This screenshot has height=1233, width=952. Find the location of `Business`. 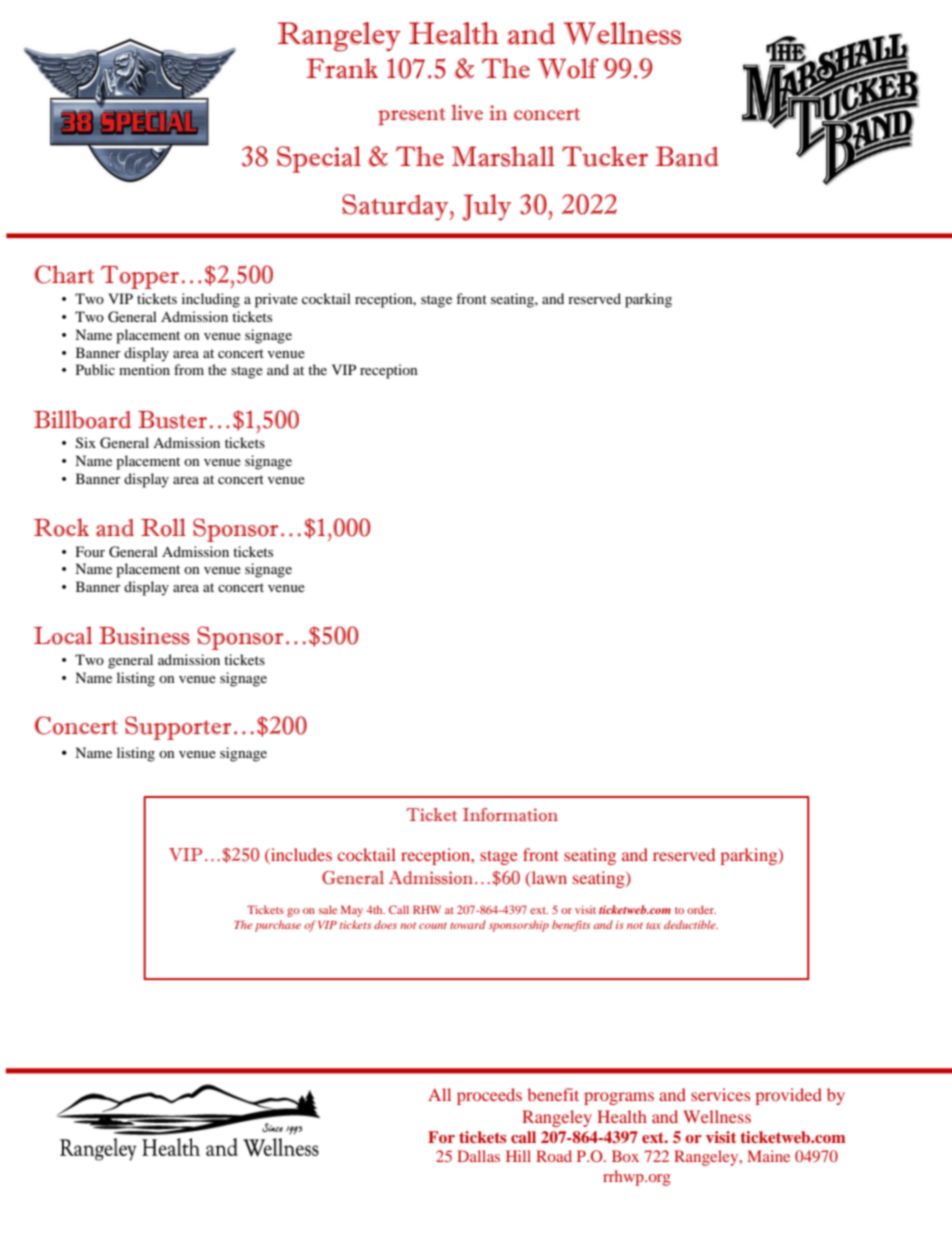

Business is located at coordinates (144, 636).
